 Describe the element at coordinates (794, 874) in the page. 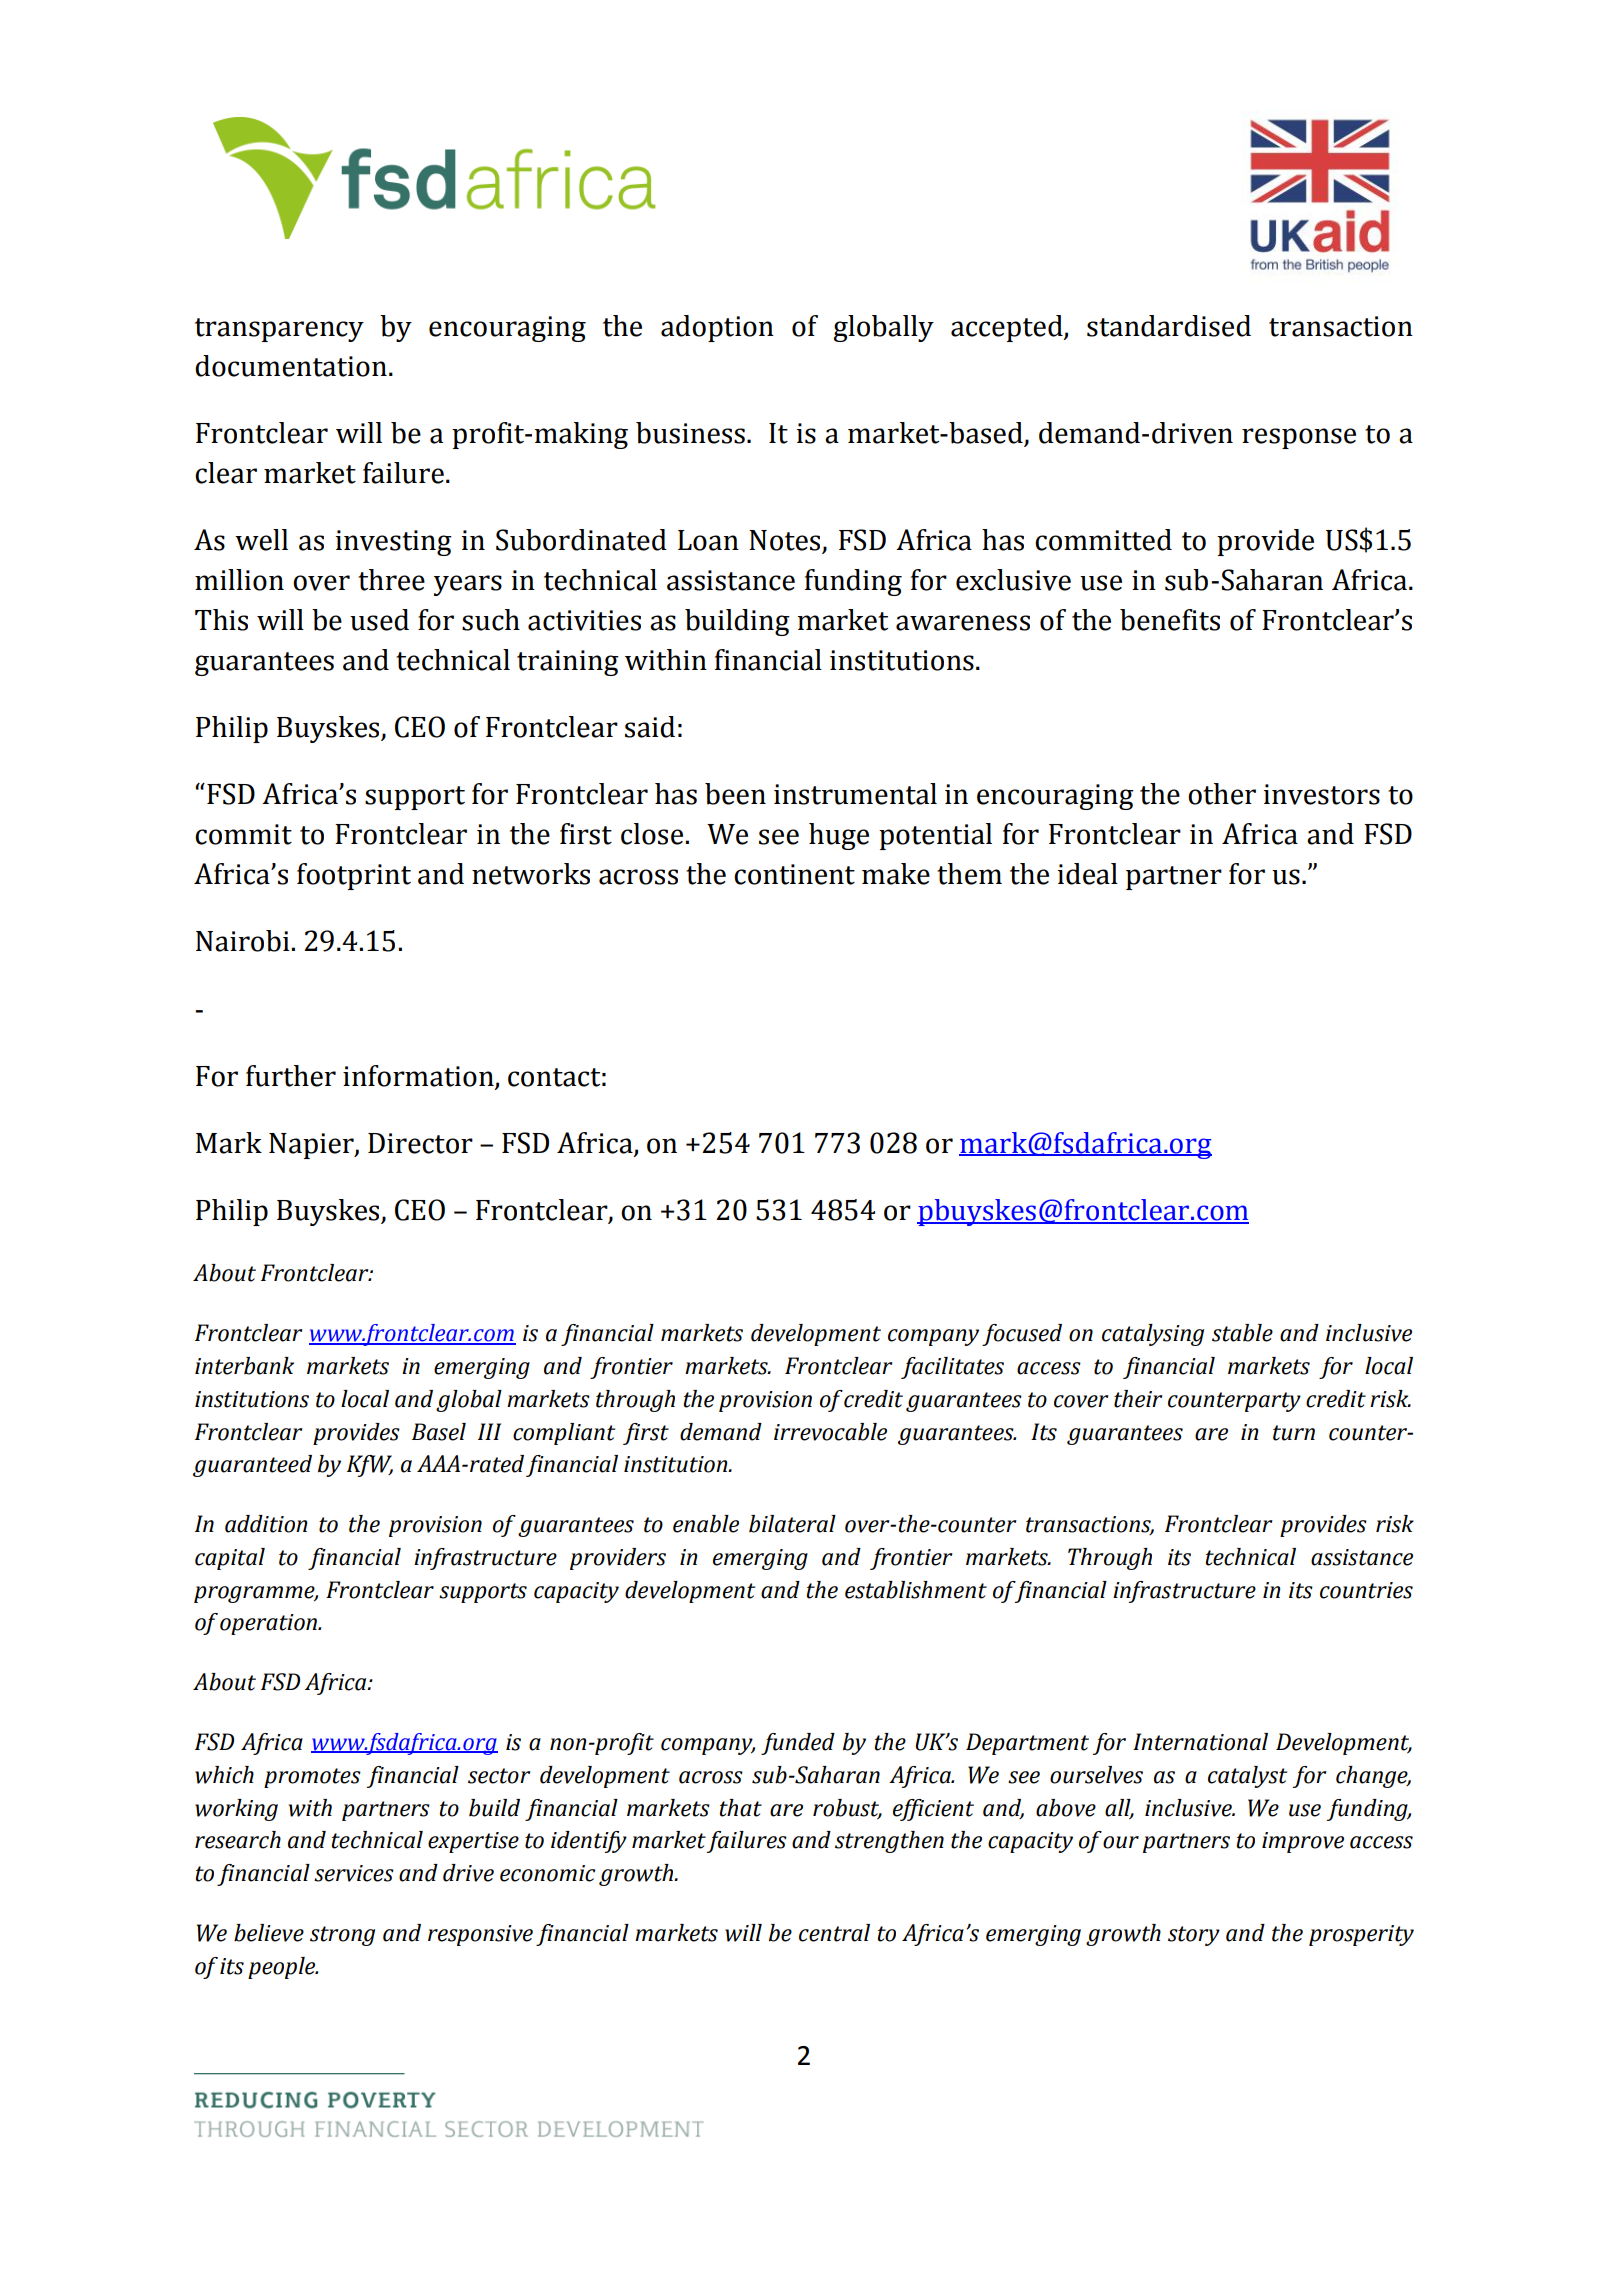

I see `continent` at that location.
